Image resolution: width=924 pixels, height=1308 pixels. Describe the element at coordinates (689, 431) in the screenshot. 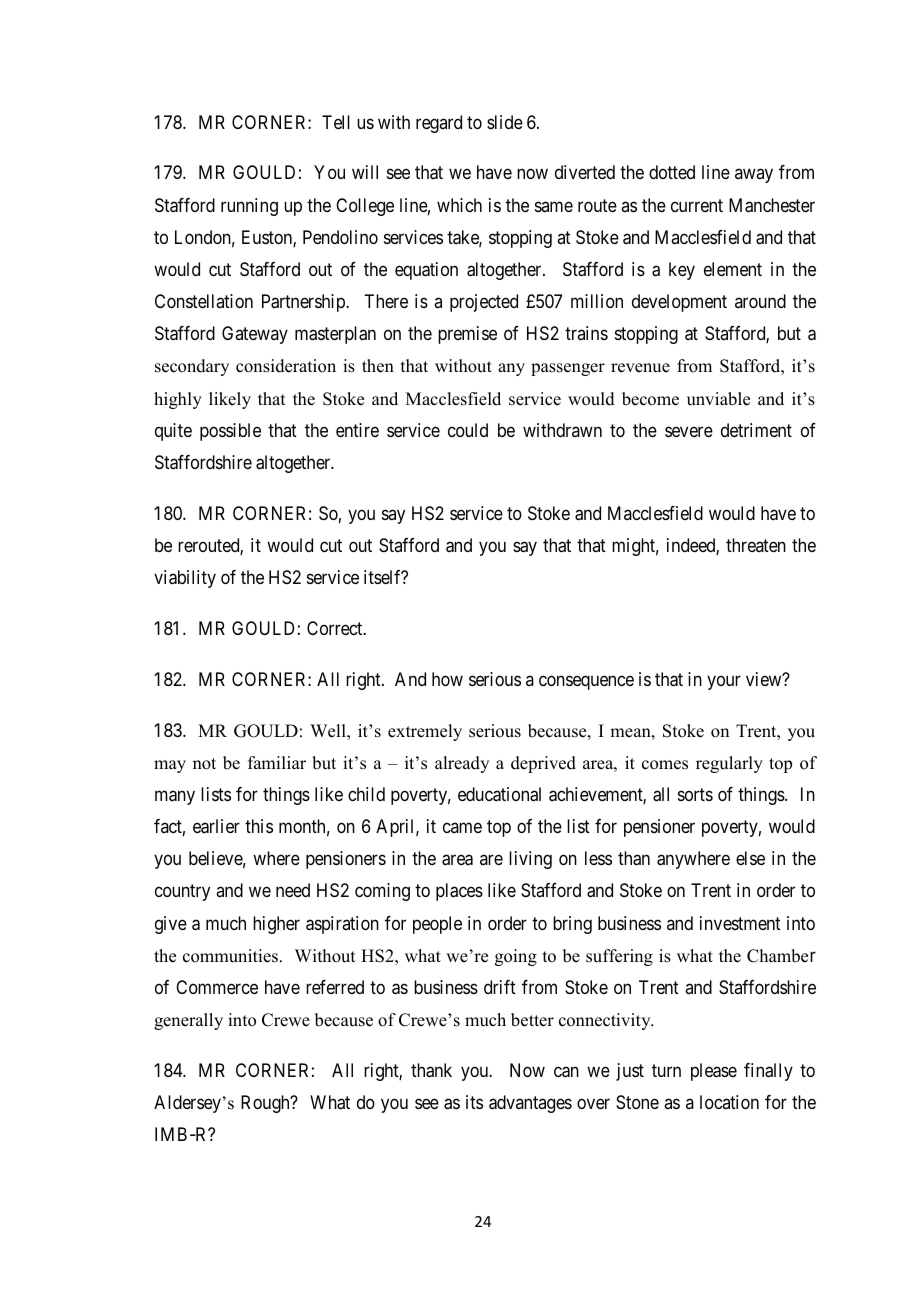

I see `severe` at that location.
